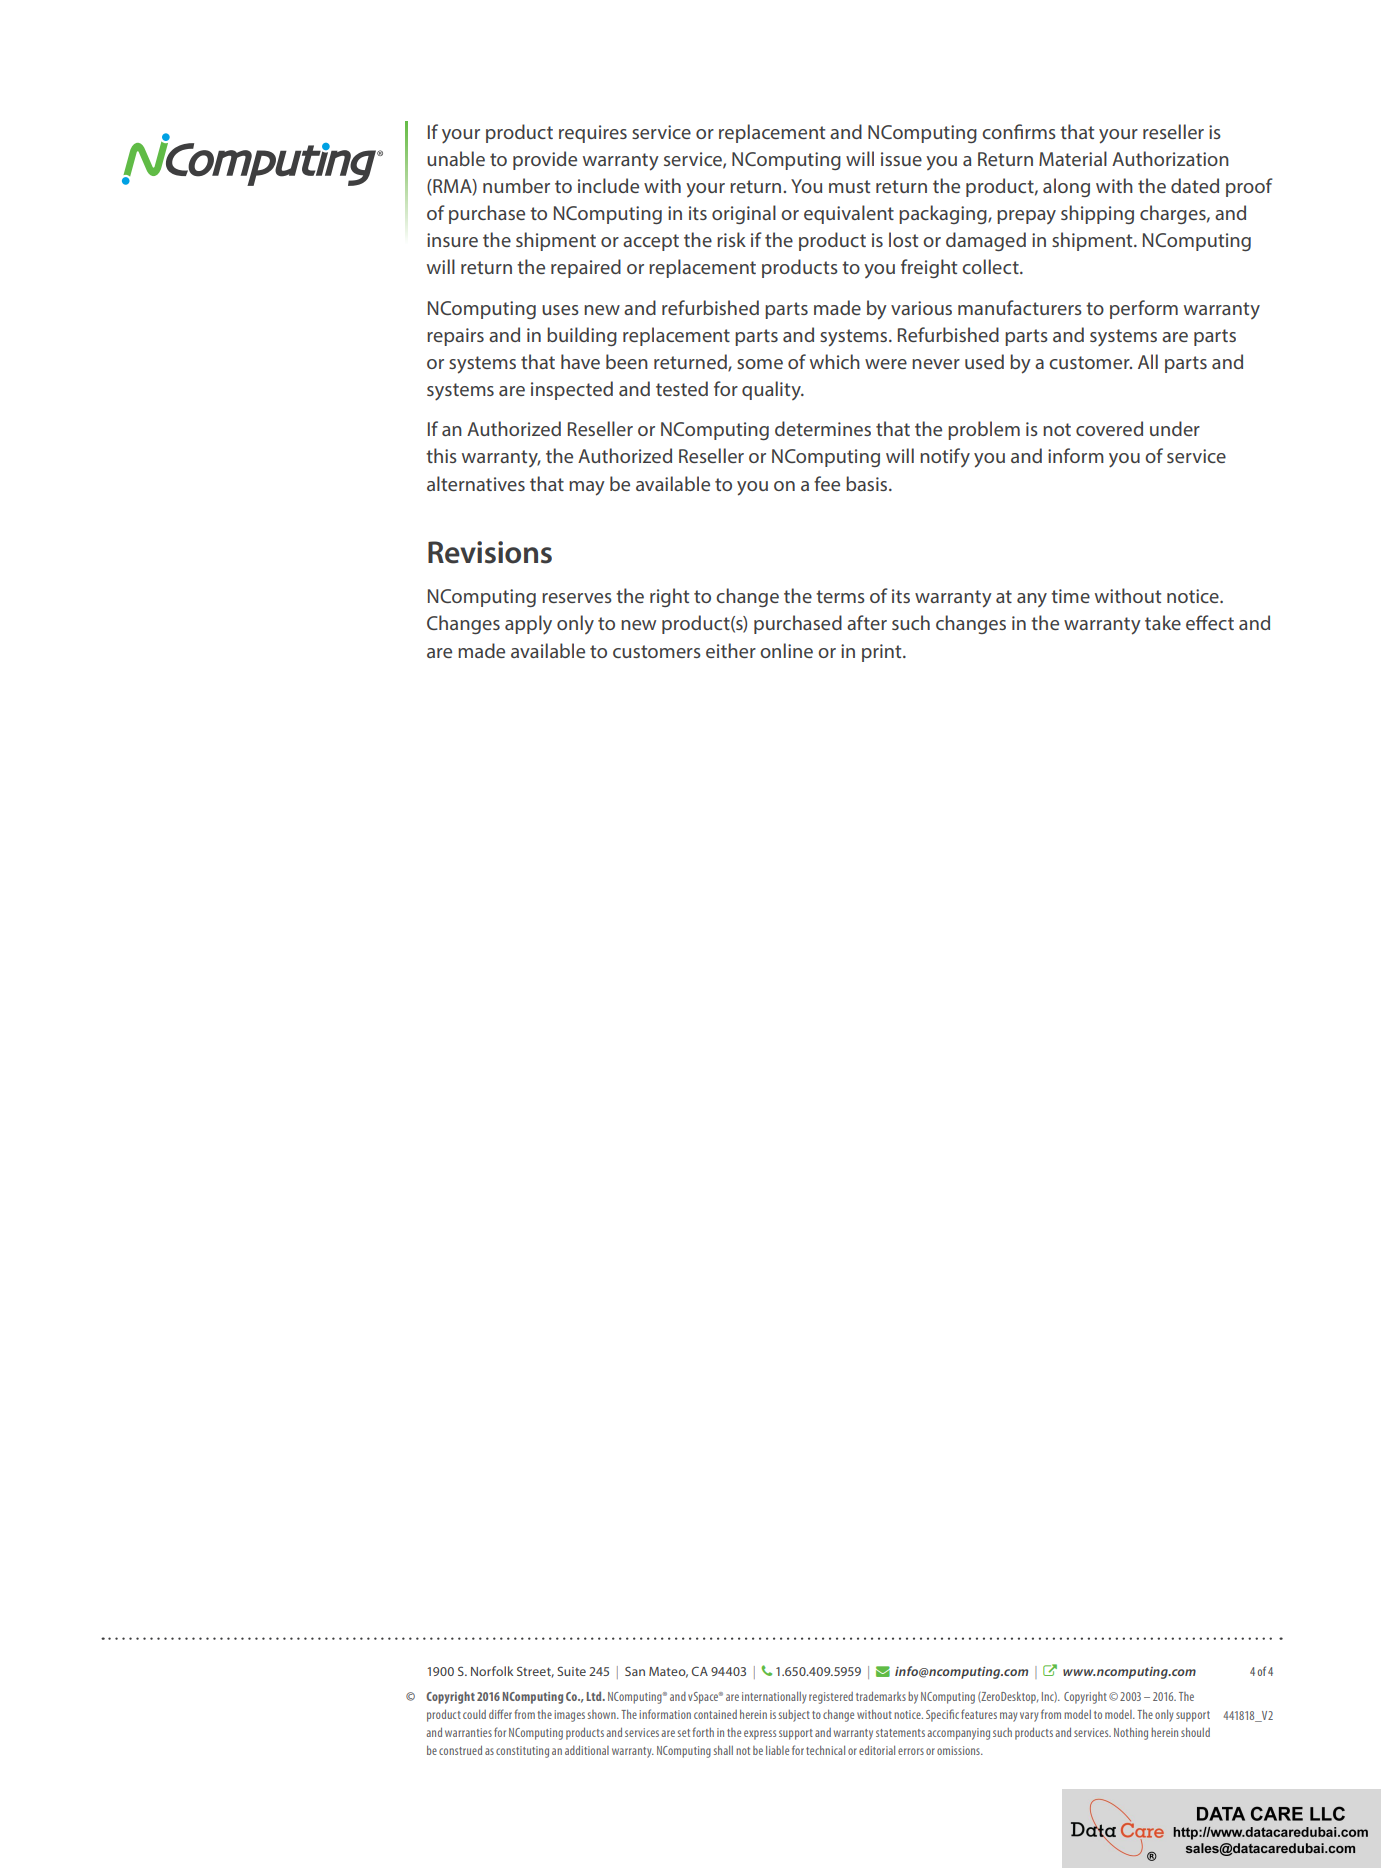 The height and width of the document is (1868, 1381). What do you see at coordinates (545, 160) in the document?
I see `provide` at bounding box center [545, 160].
